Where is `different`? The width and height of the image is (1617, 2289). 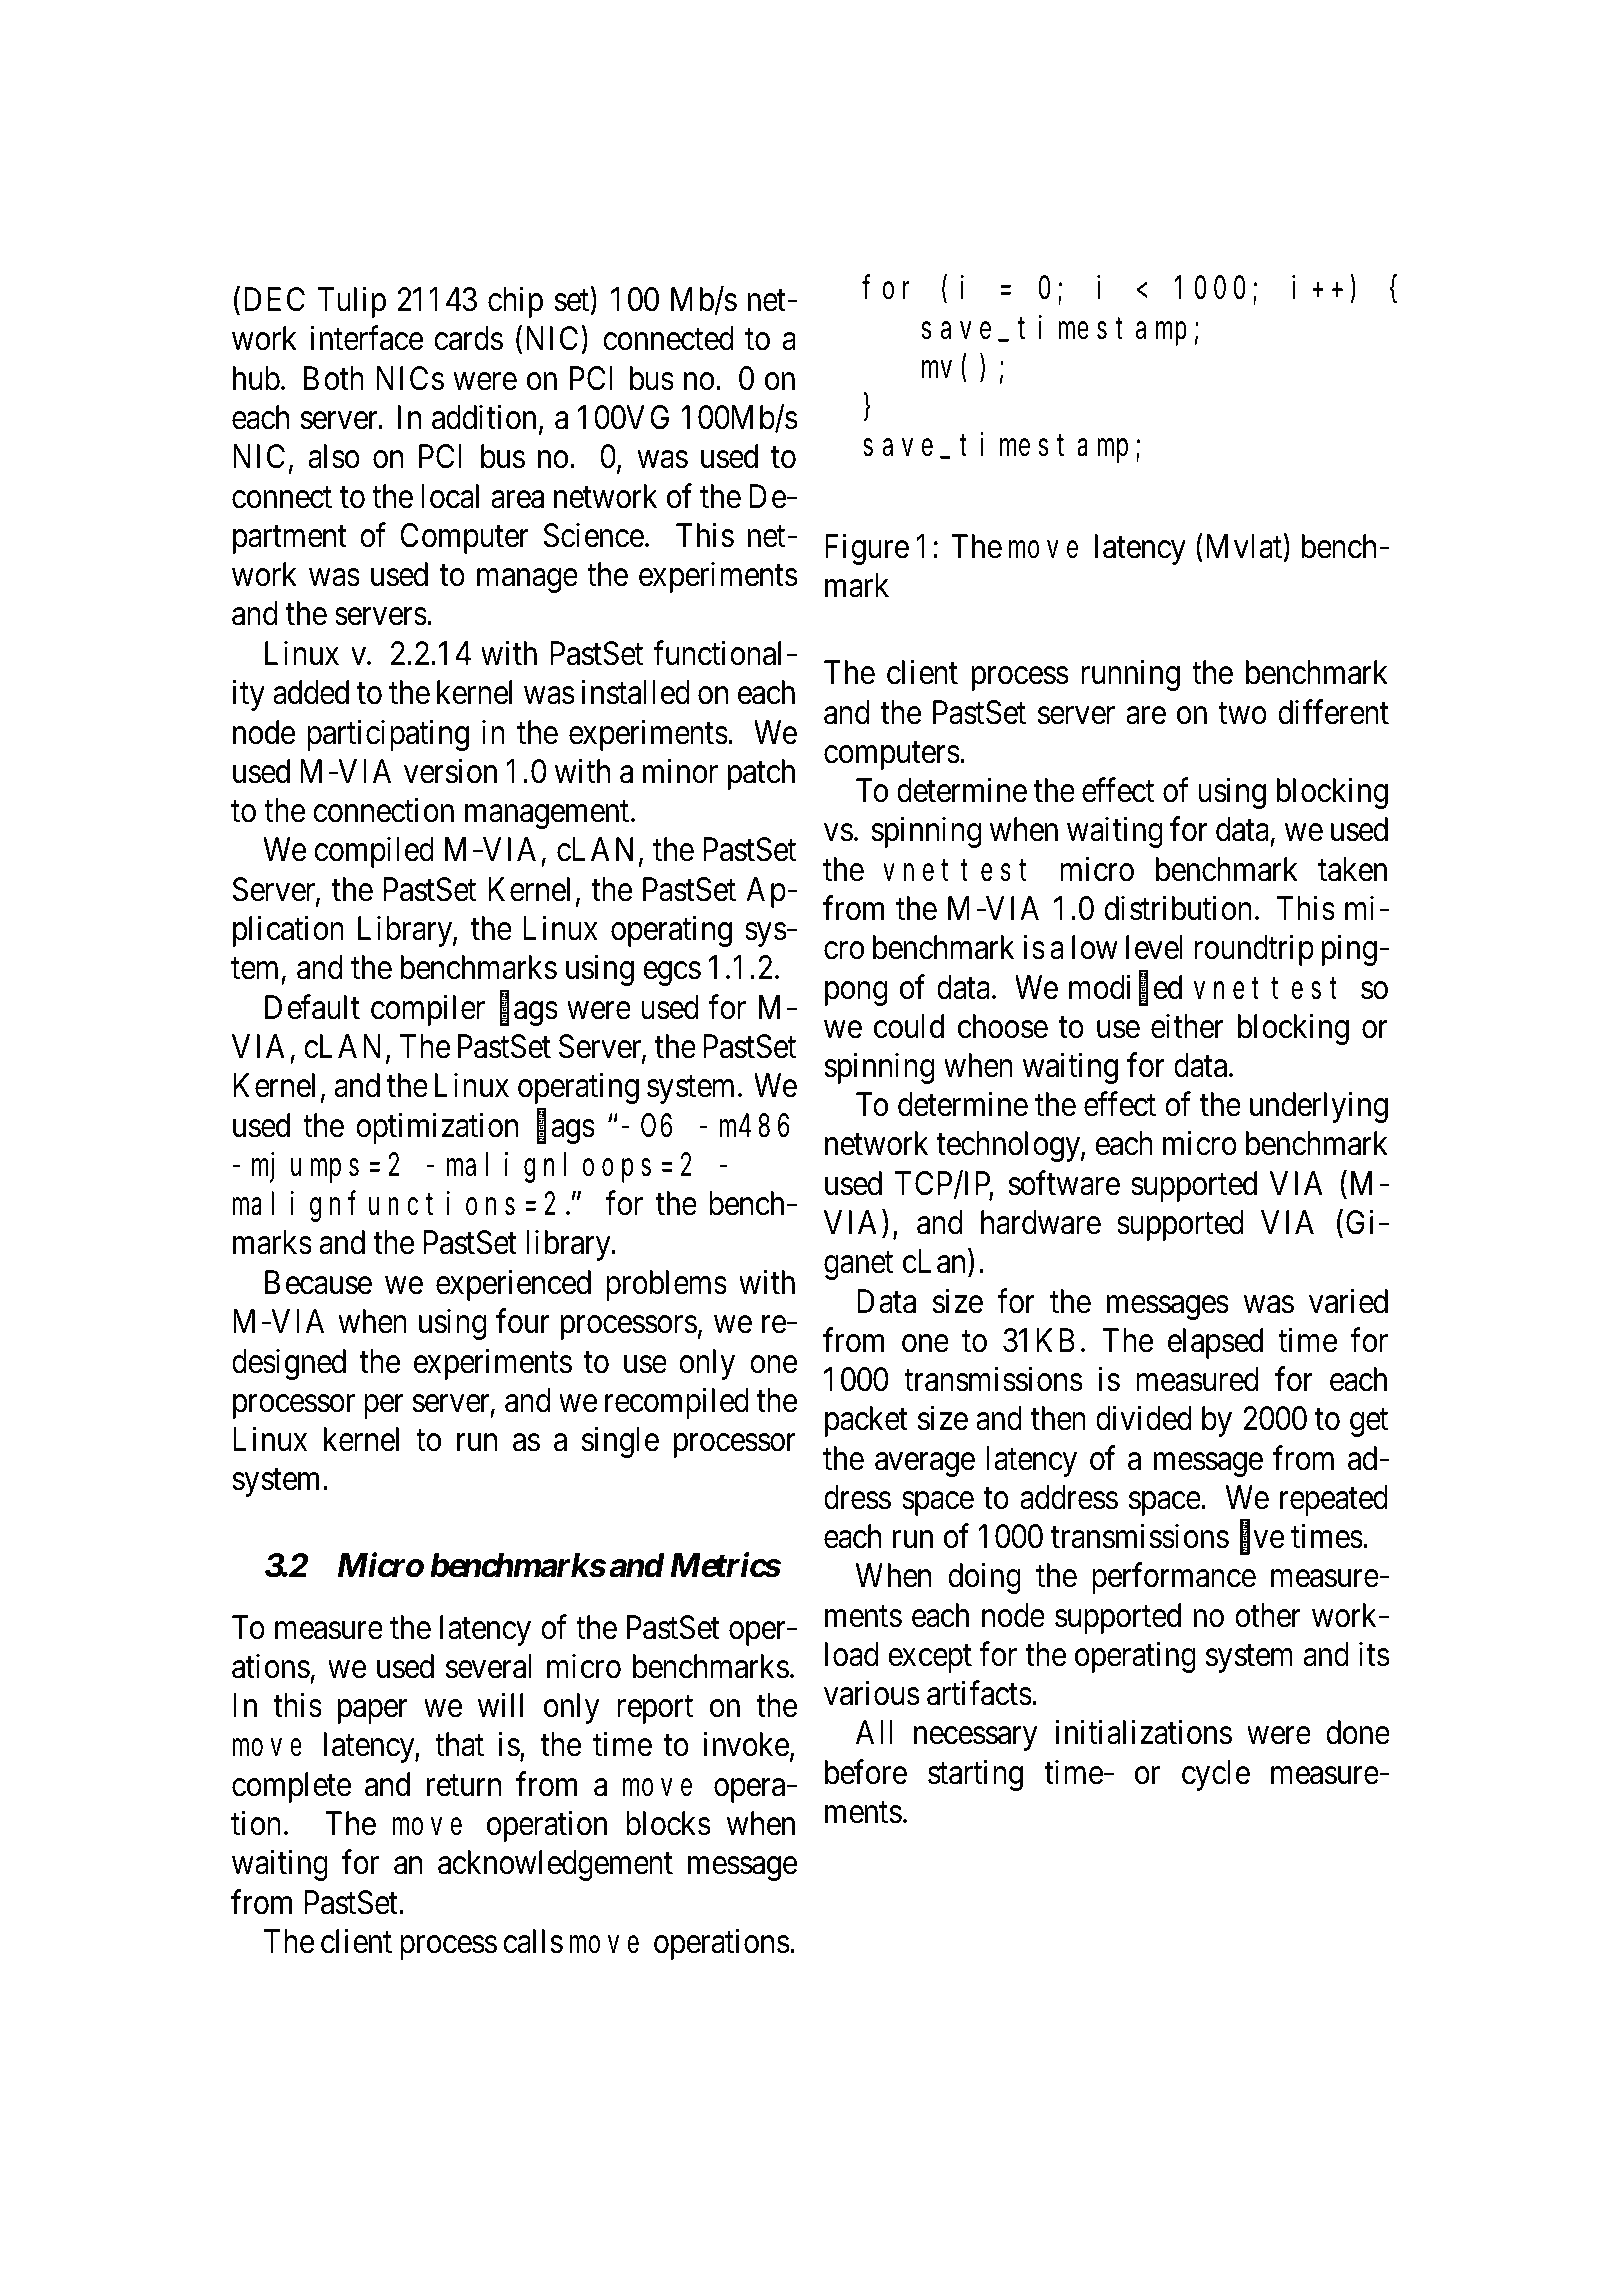 different is located at coordinates (1333, 712).
